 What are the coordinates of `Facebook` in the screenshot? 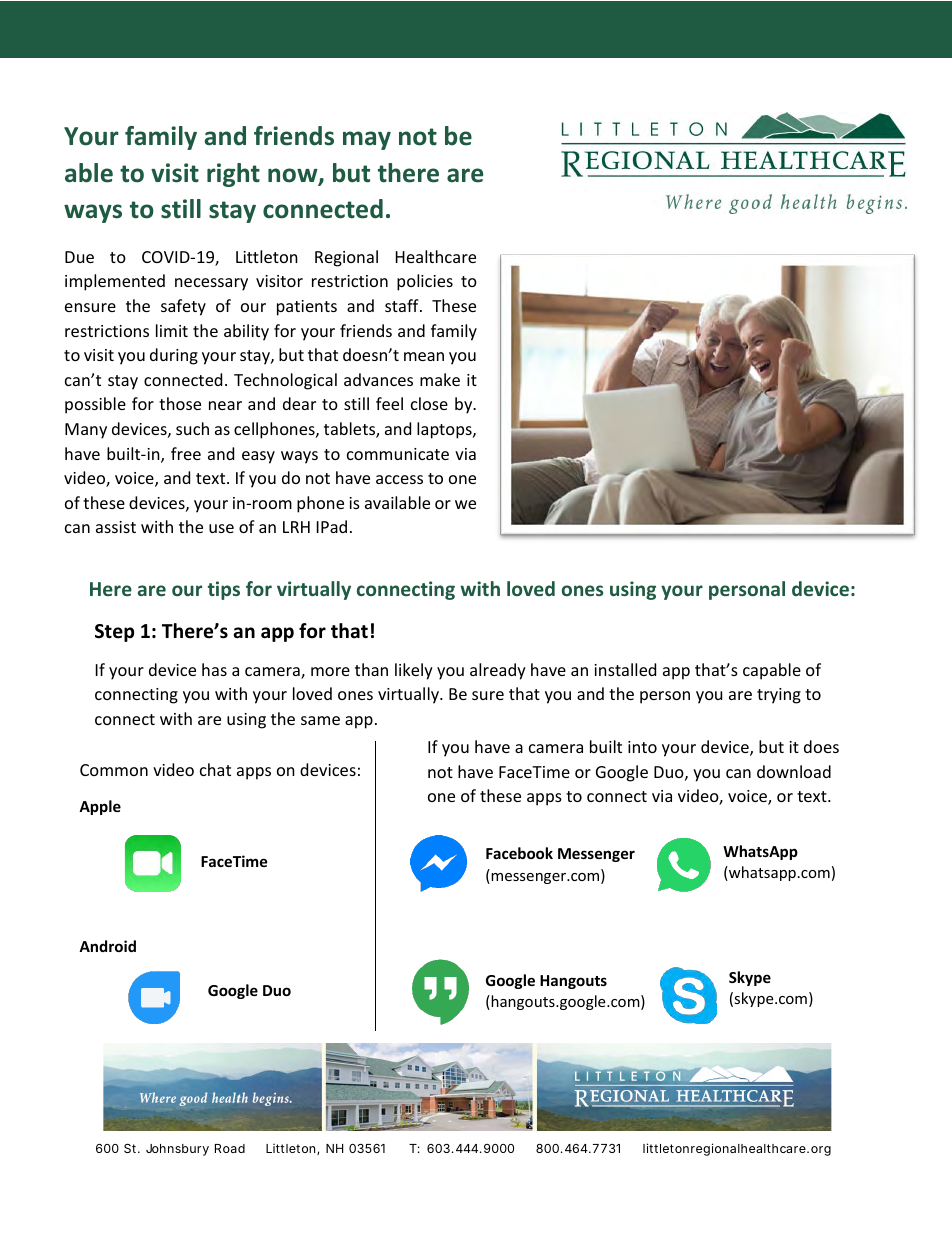 It's located at (519, 853).
